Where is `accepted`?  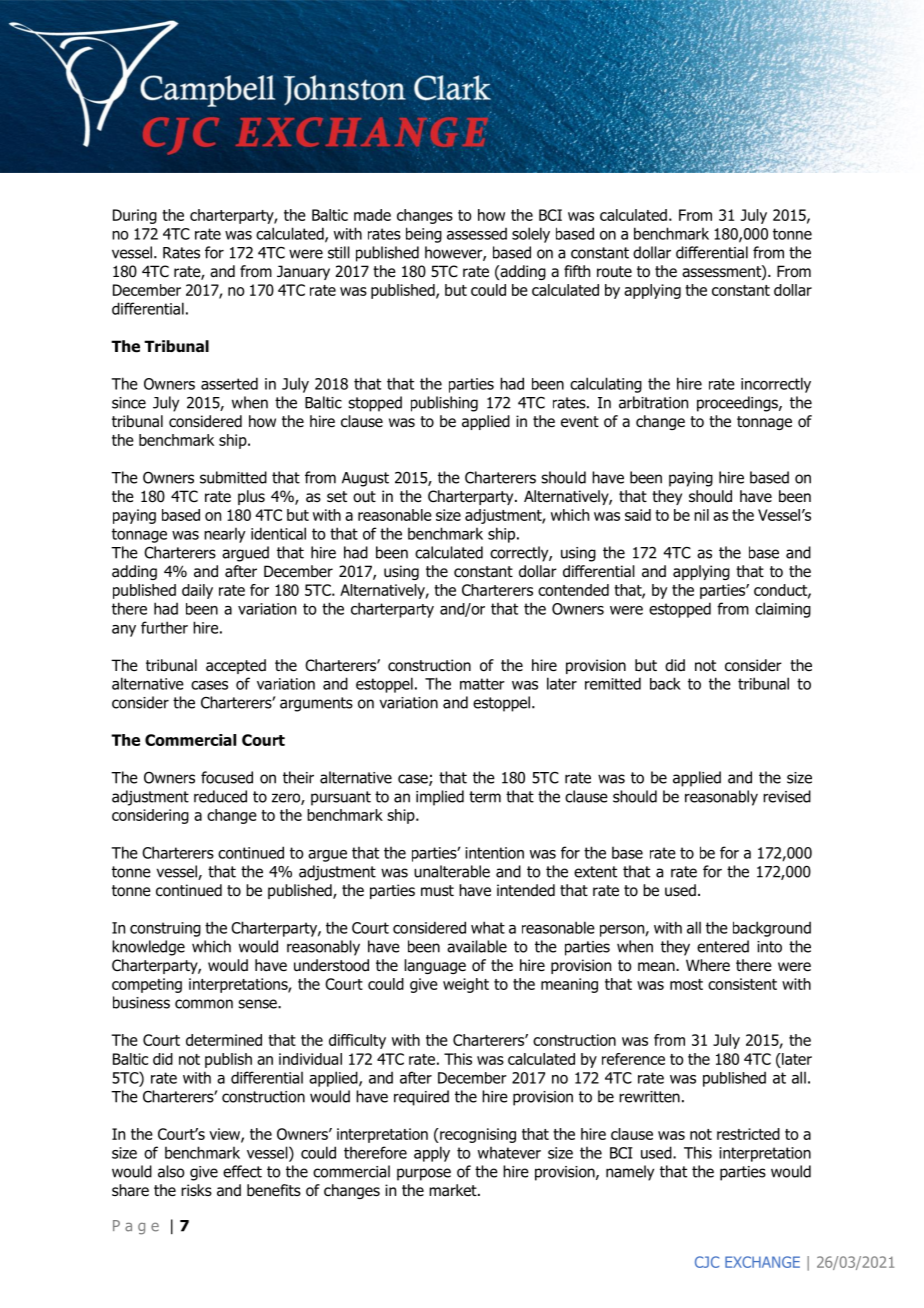 accepted is located at coordinates (236, 666).
